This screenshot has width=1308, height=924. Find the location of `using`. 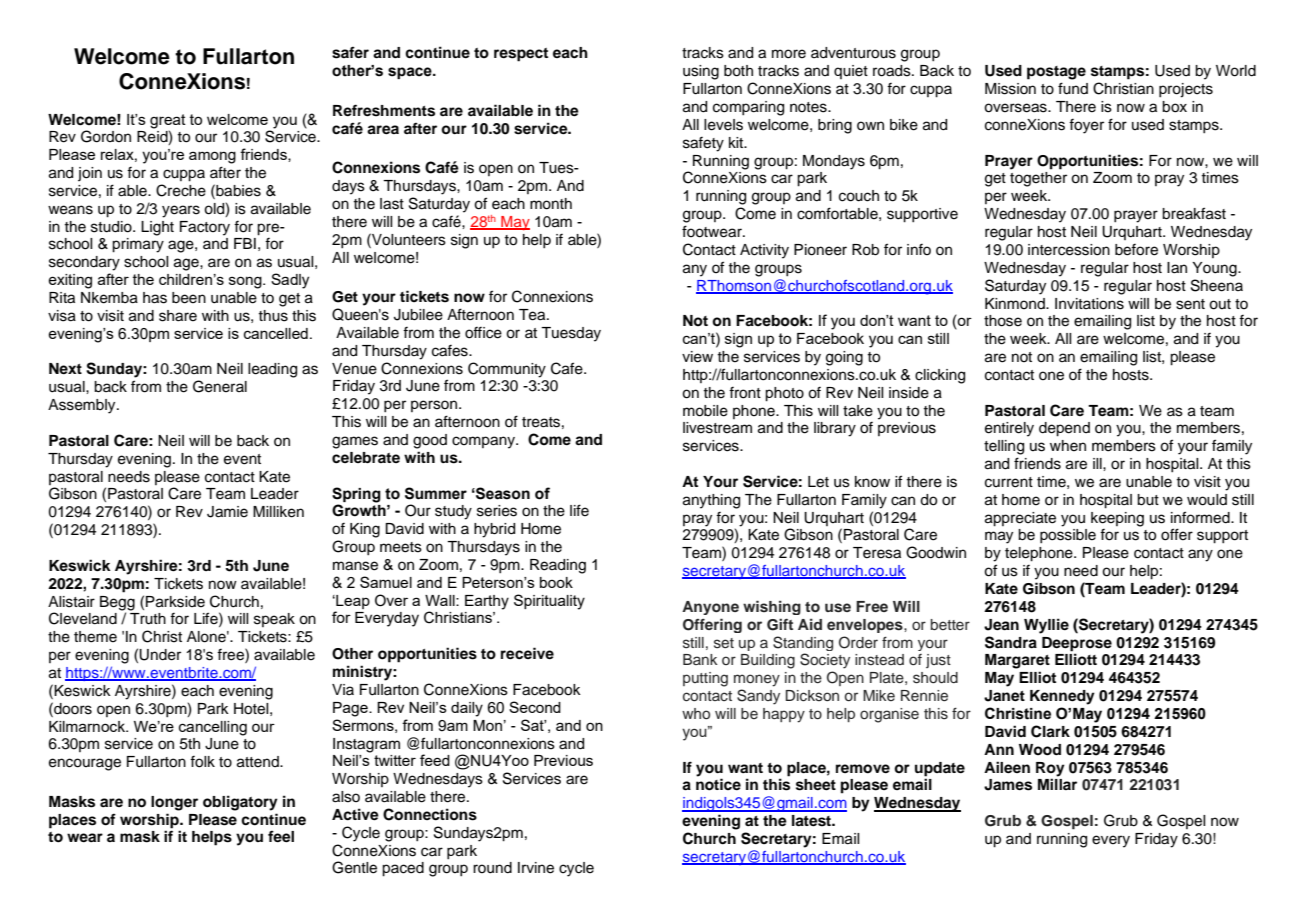

using is located at coordinates (701, 72).
